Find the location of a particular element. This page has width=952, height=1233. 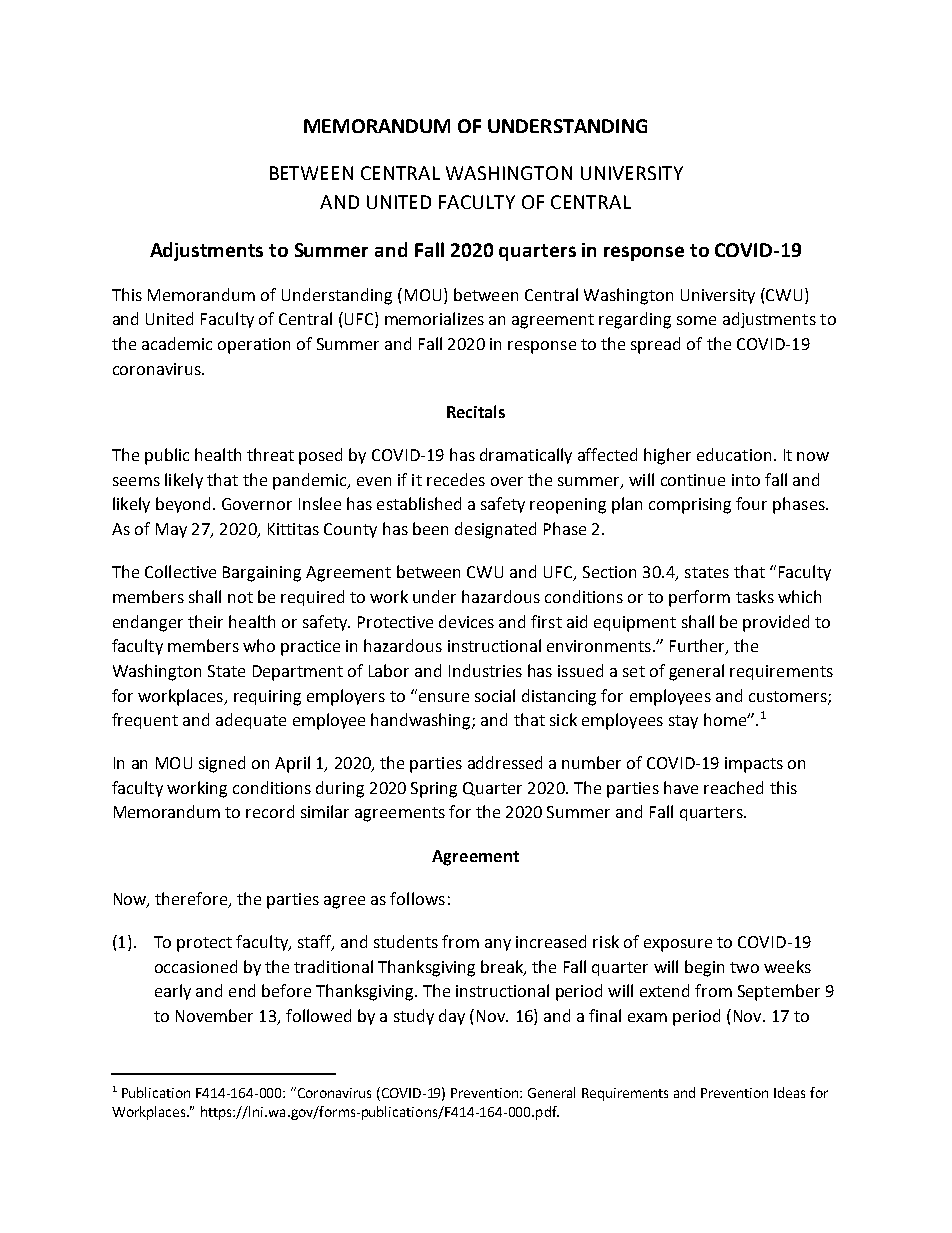

record is located at coordinates (270, 811).
